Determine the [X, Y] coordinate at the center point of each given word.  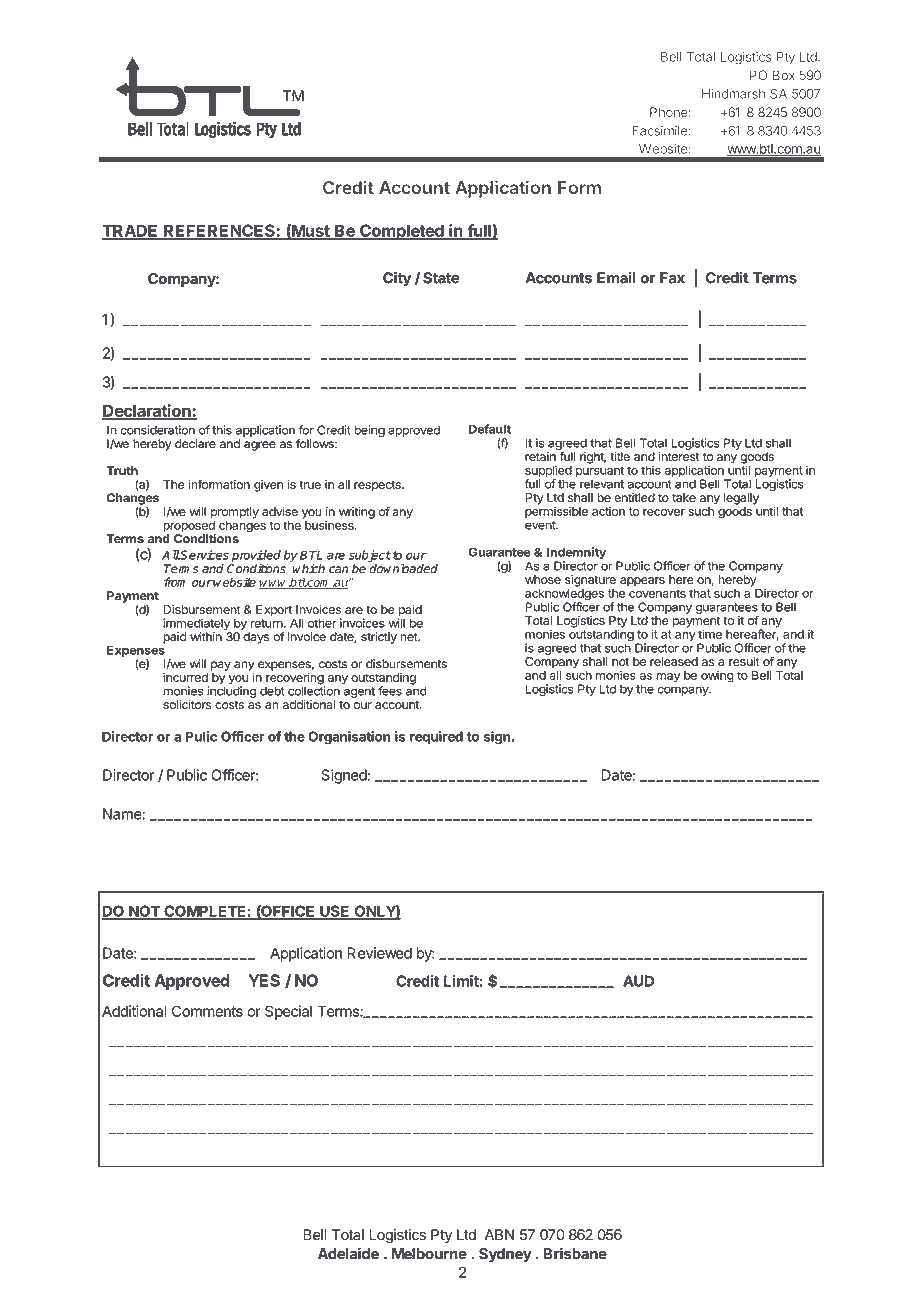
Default [490, 429]
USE [335, 912]
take [684, 497]
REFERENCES [219, 231]
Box [784, 75]
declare [195, 444]
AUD [638, 981]
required [436, 738]
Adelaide [348, 1253]
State [441, 278]
